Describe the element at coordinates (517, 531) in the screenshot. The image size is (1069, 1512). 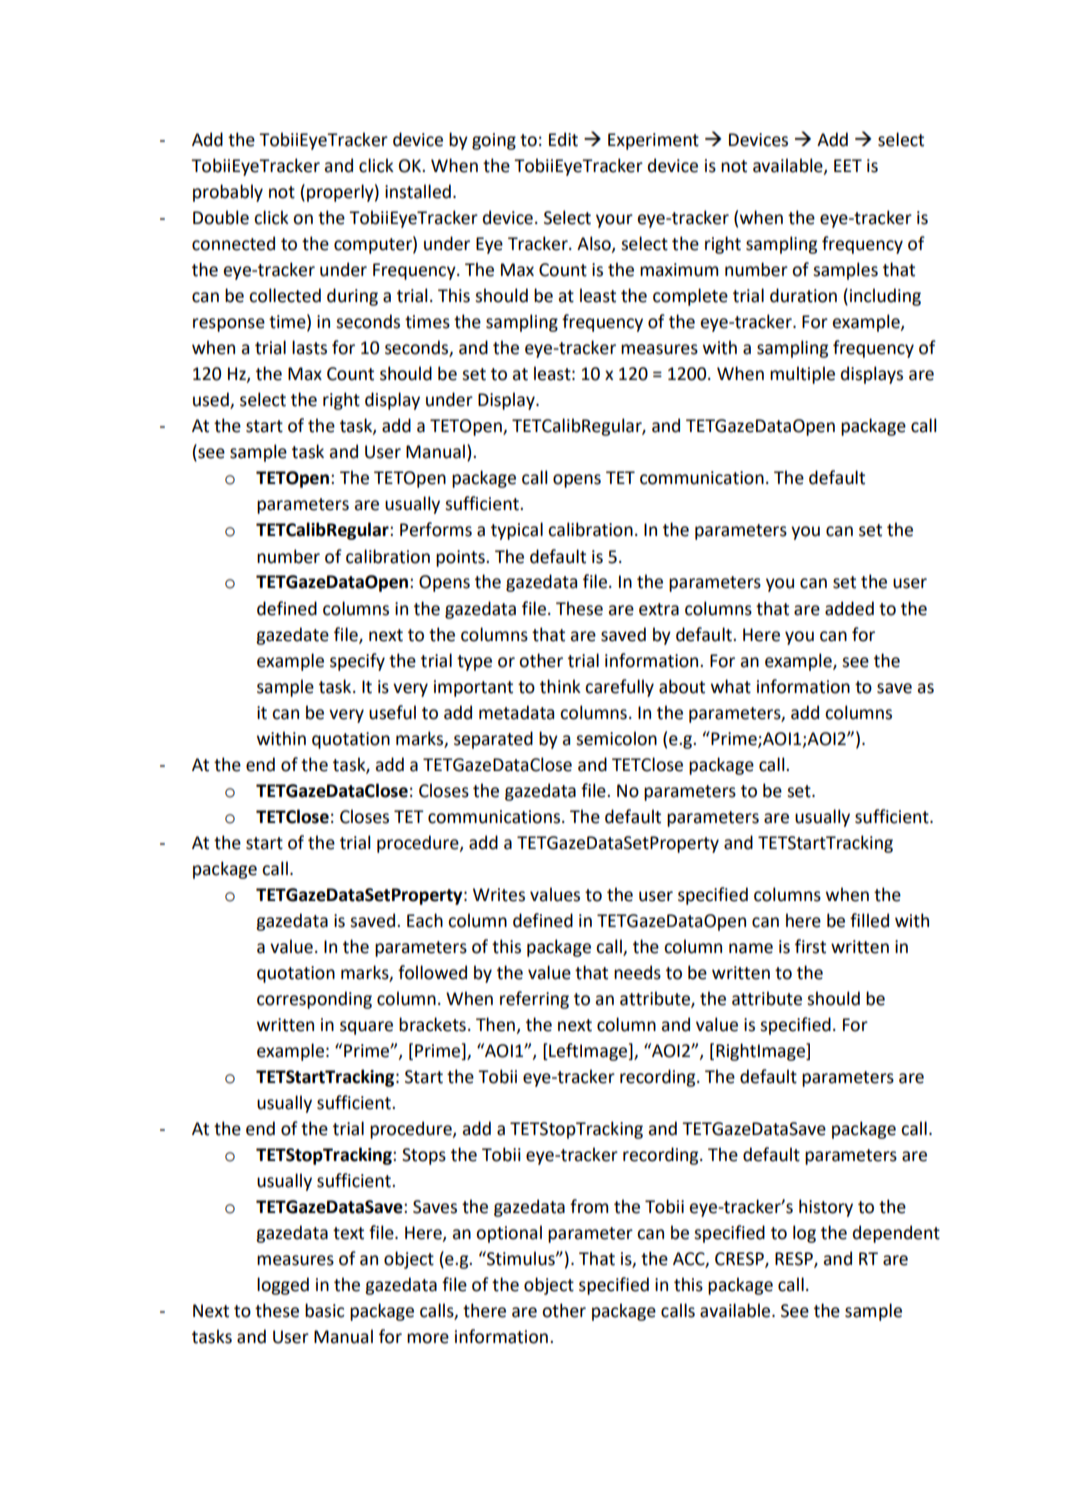
I see `typical` at that location.
